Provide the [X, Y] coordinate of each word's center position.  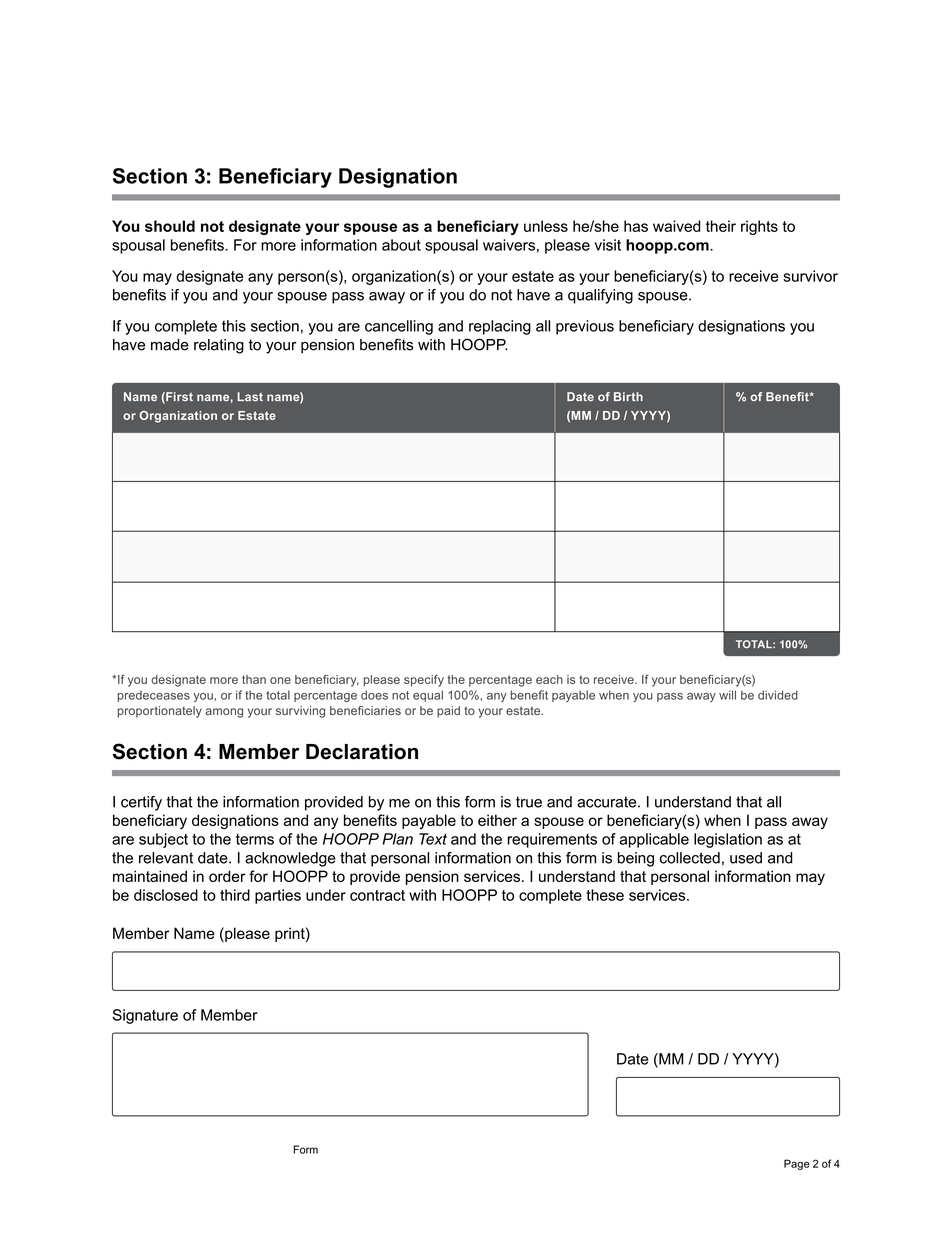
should [170, 226]
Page [797, 1164]
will [727, 695]
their [721, 226]
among [224, 713]
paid [448, 712]
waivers [509, 245]
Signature [145, 1016]
